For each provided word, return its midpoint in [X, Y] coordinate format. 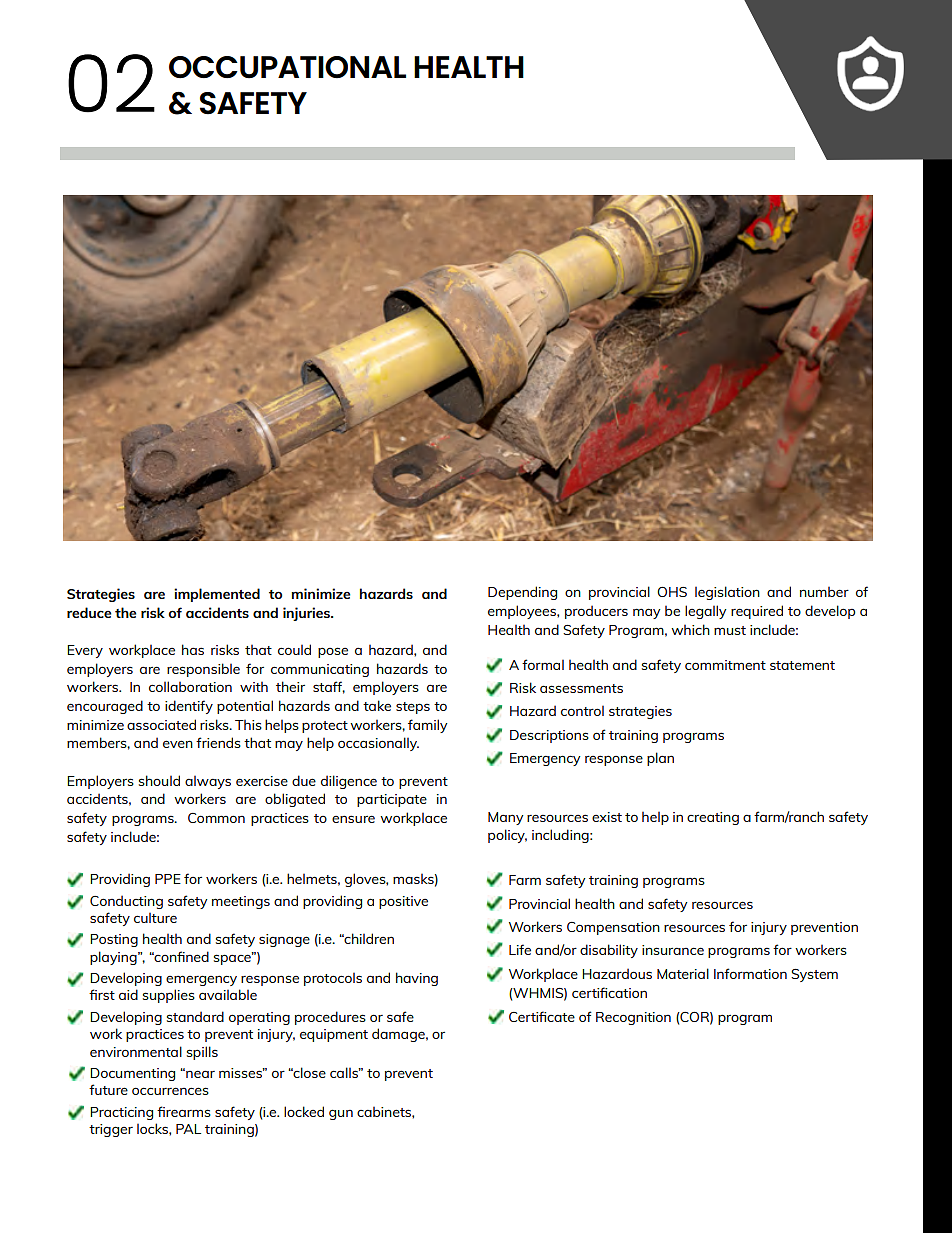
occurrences [170, 1091]
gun [341, 1114]
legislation [727, 593]
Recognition [633, 1018]
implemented [217, 595]
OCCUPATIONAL [287, 67]
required [757, 612]
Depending [522, 593]
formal [543, 664]
